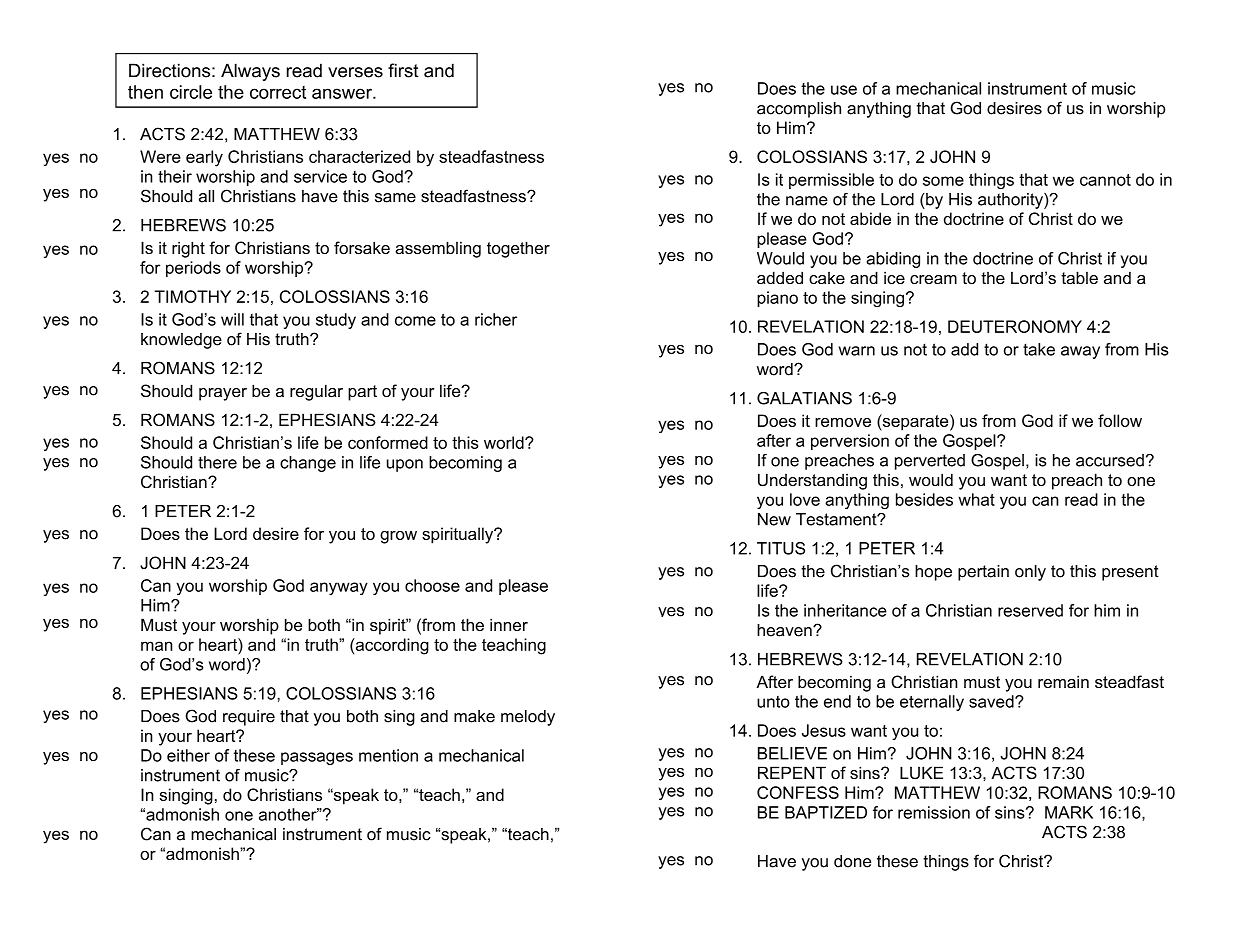 The width and height of the screenshot is (1233, 952). What do you see at coordinates (505, 442) in the screenshot?
I see `world` at bounding box center [505, 442].
